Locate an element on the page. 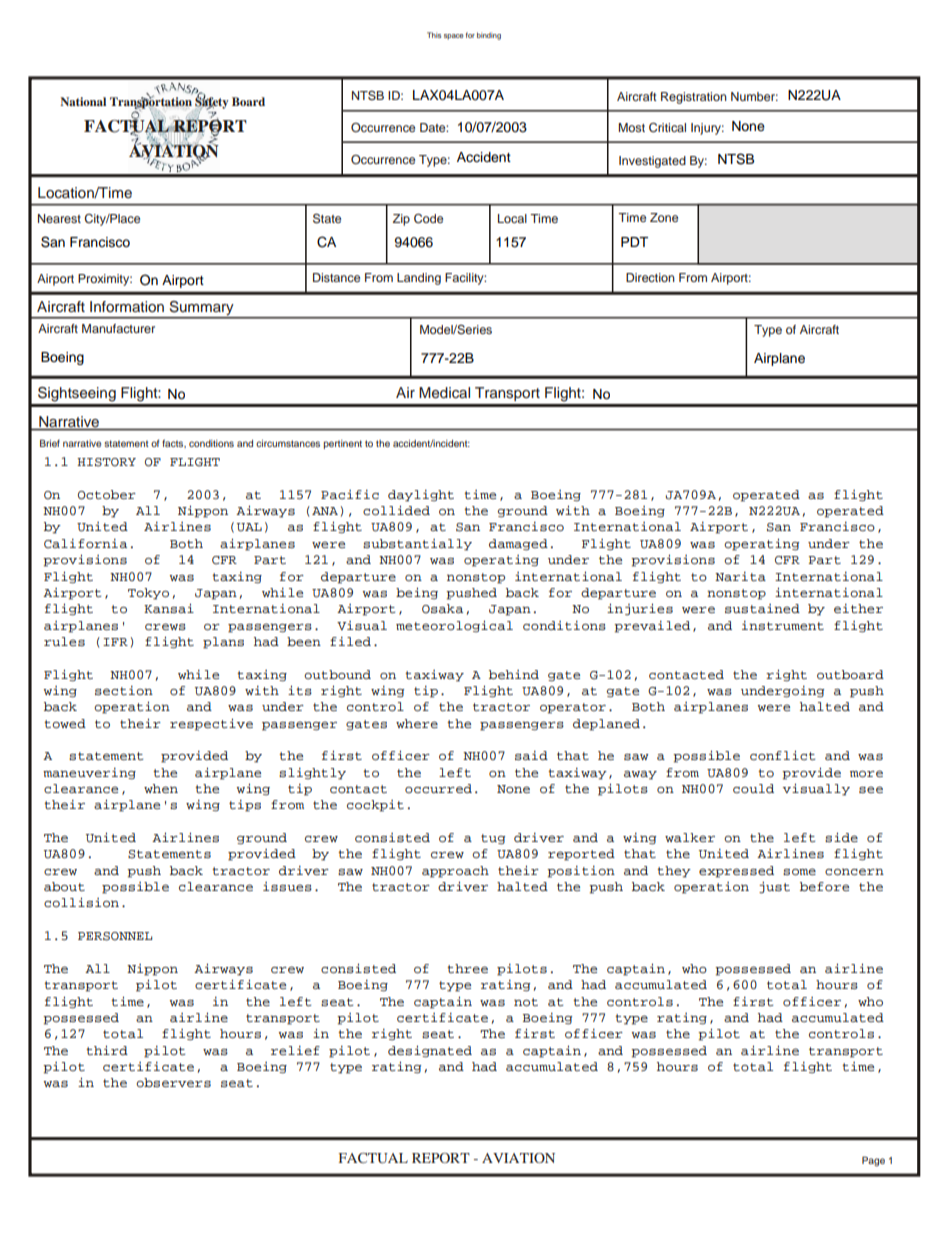 Image resolution: width=952 pixels, height=1233 pixels. Page is located at coordinates (873, 1161).
